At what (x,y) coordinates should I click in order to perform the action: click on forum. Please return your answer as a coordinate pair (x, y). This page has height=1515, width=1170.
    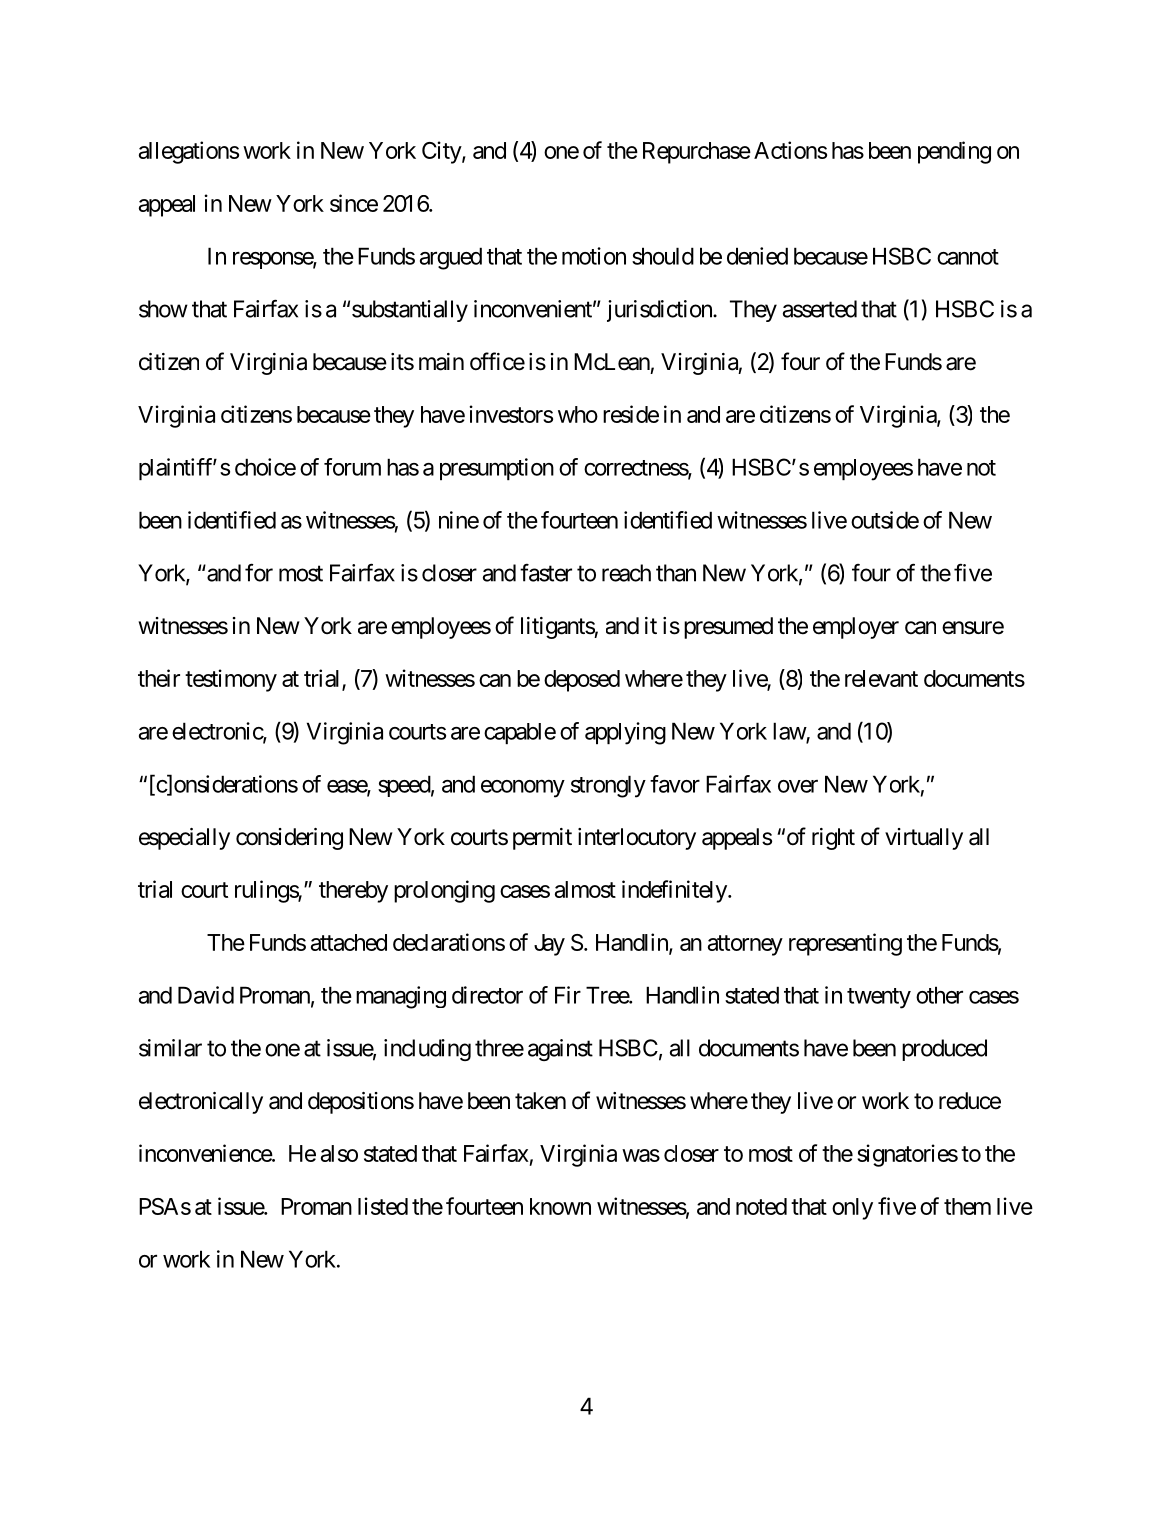
    Looking at the image, I should click on (352, 467).
